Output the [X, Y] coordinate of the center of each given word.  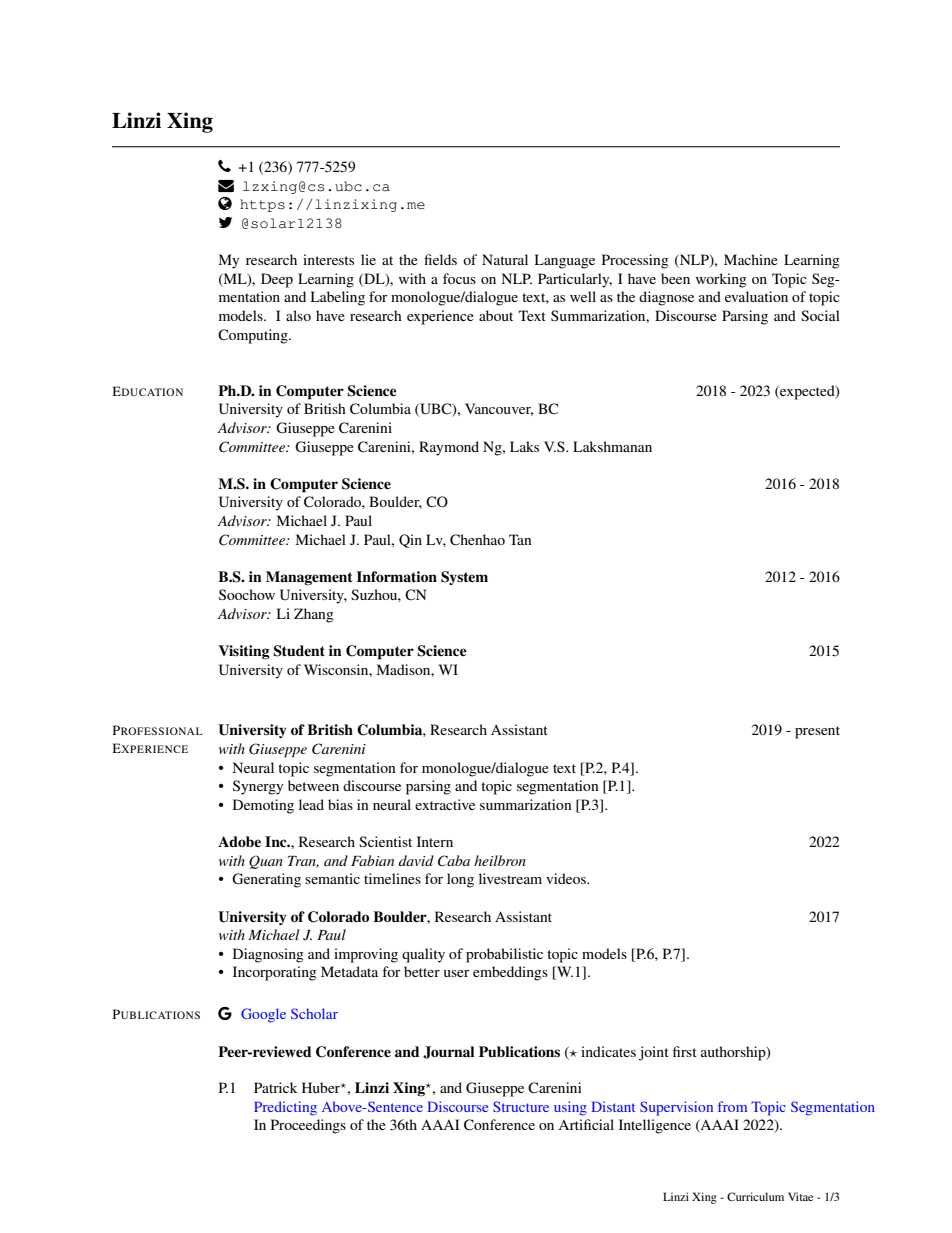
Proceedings [308, 1126]
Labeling [338, 298]
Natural [505, 259]
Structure [521, 1106]
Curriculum [755, 1196]
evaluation [756, 296]
